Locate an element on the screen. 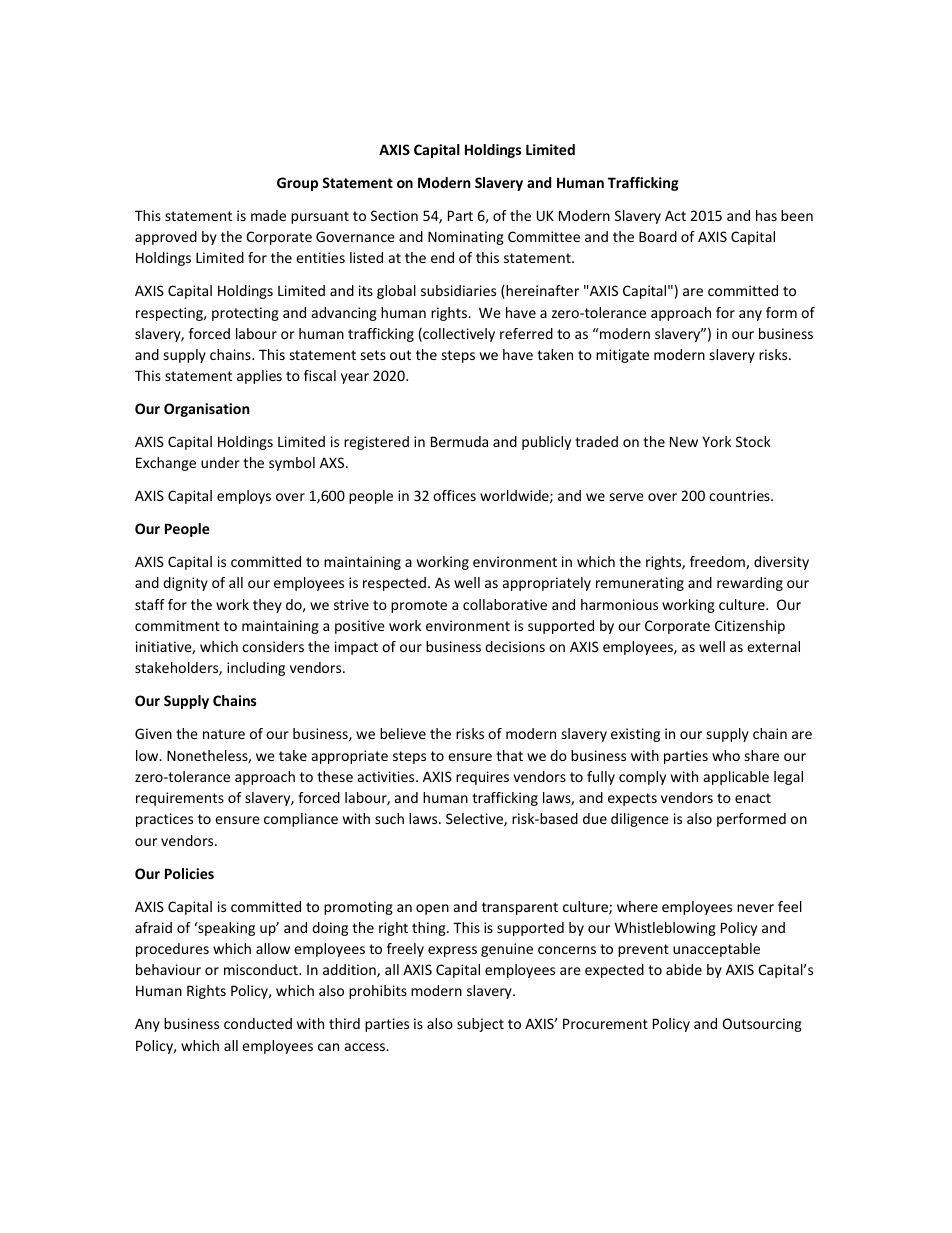  Citizenship is located at coordinates (750, 627).
